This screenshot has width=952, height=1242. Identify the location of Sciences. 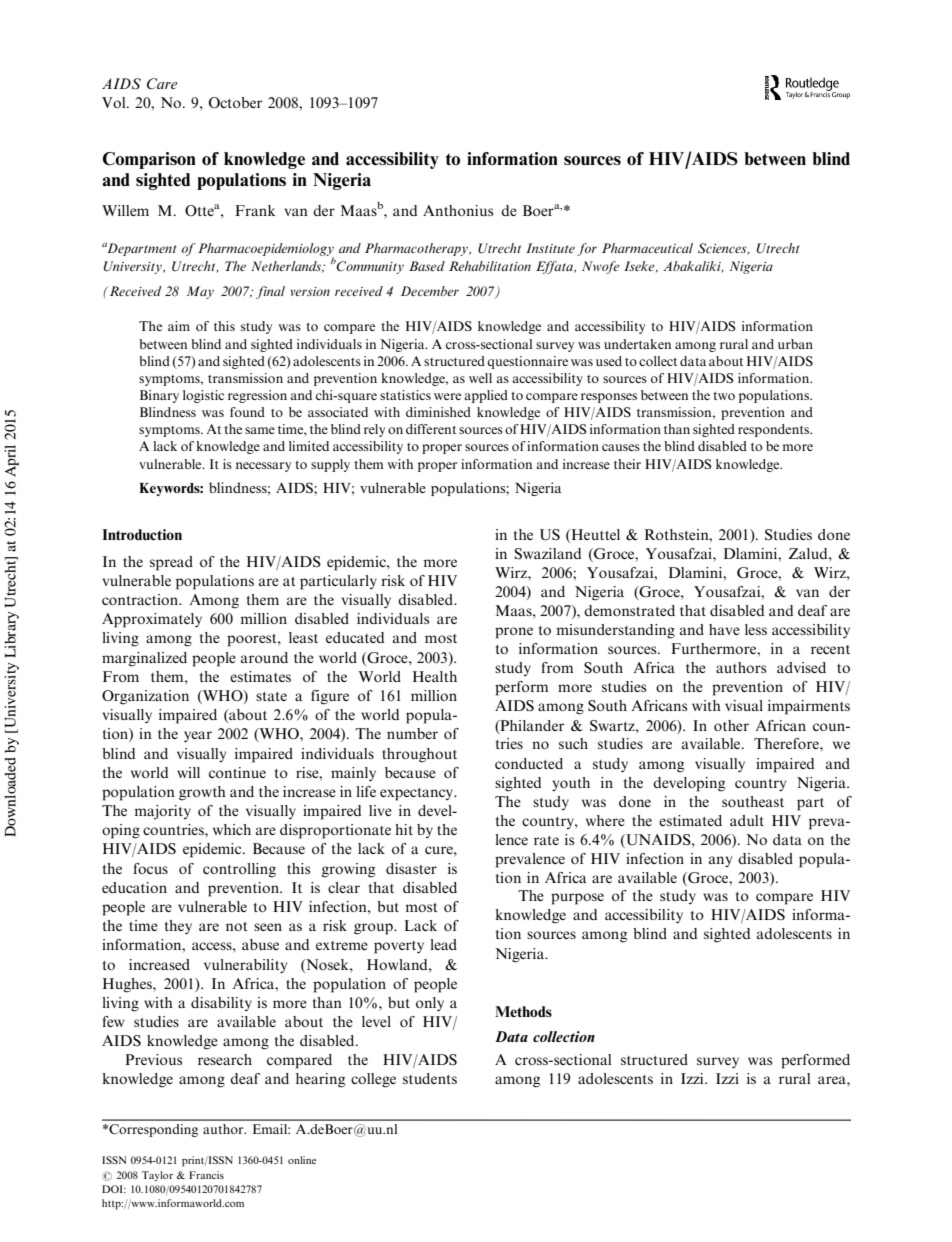
(723, 249).
